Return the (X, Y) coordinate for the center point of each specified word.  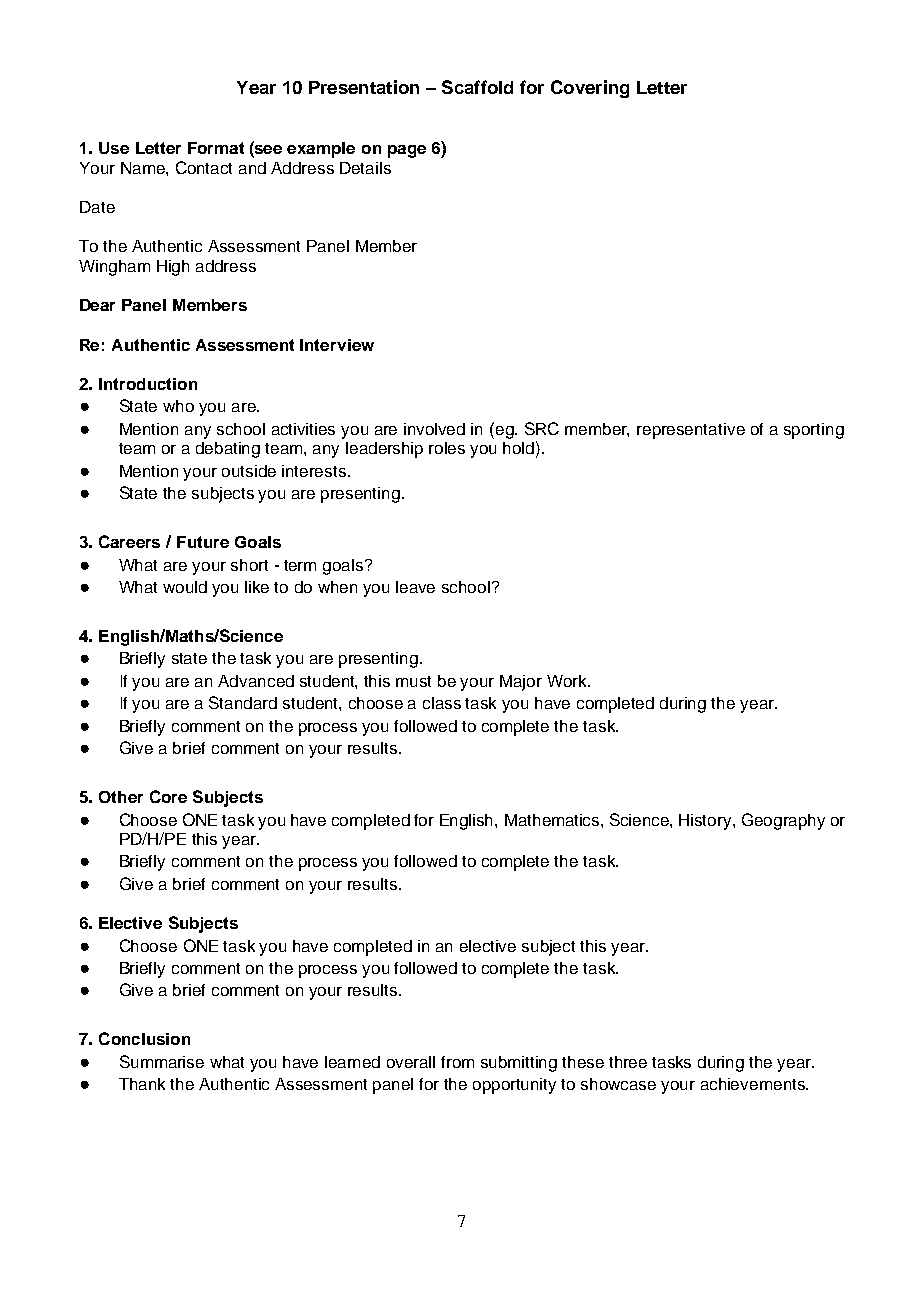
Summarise (162, 1061)
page (407, 151)
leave (415, 587)
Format (216, 148)
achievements (754, 1084)
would (185, 587)
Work (568, 681)
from (457, 1062)
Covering (590, 89)
